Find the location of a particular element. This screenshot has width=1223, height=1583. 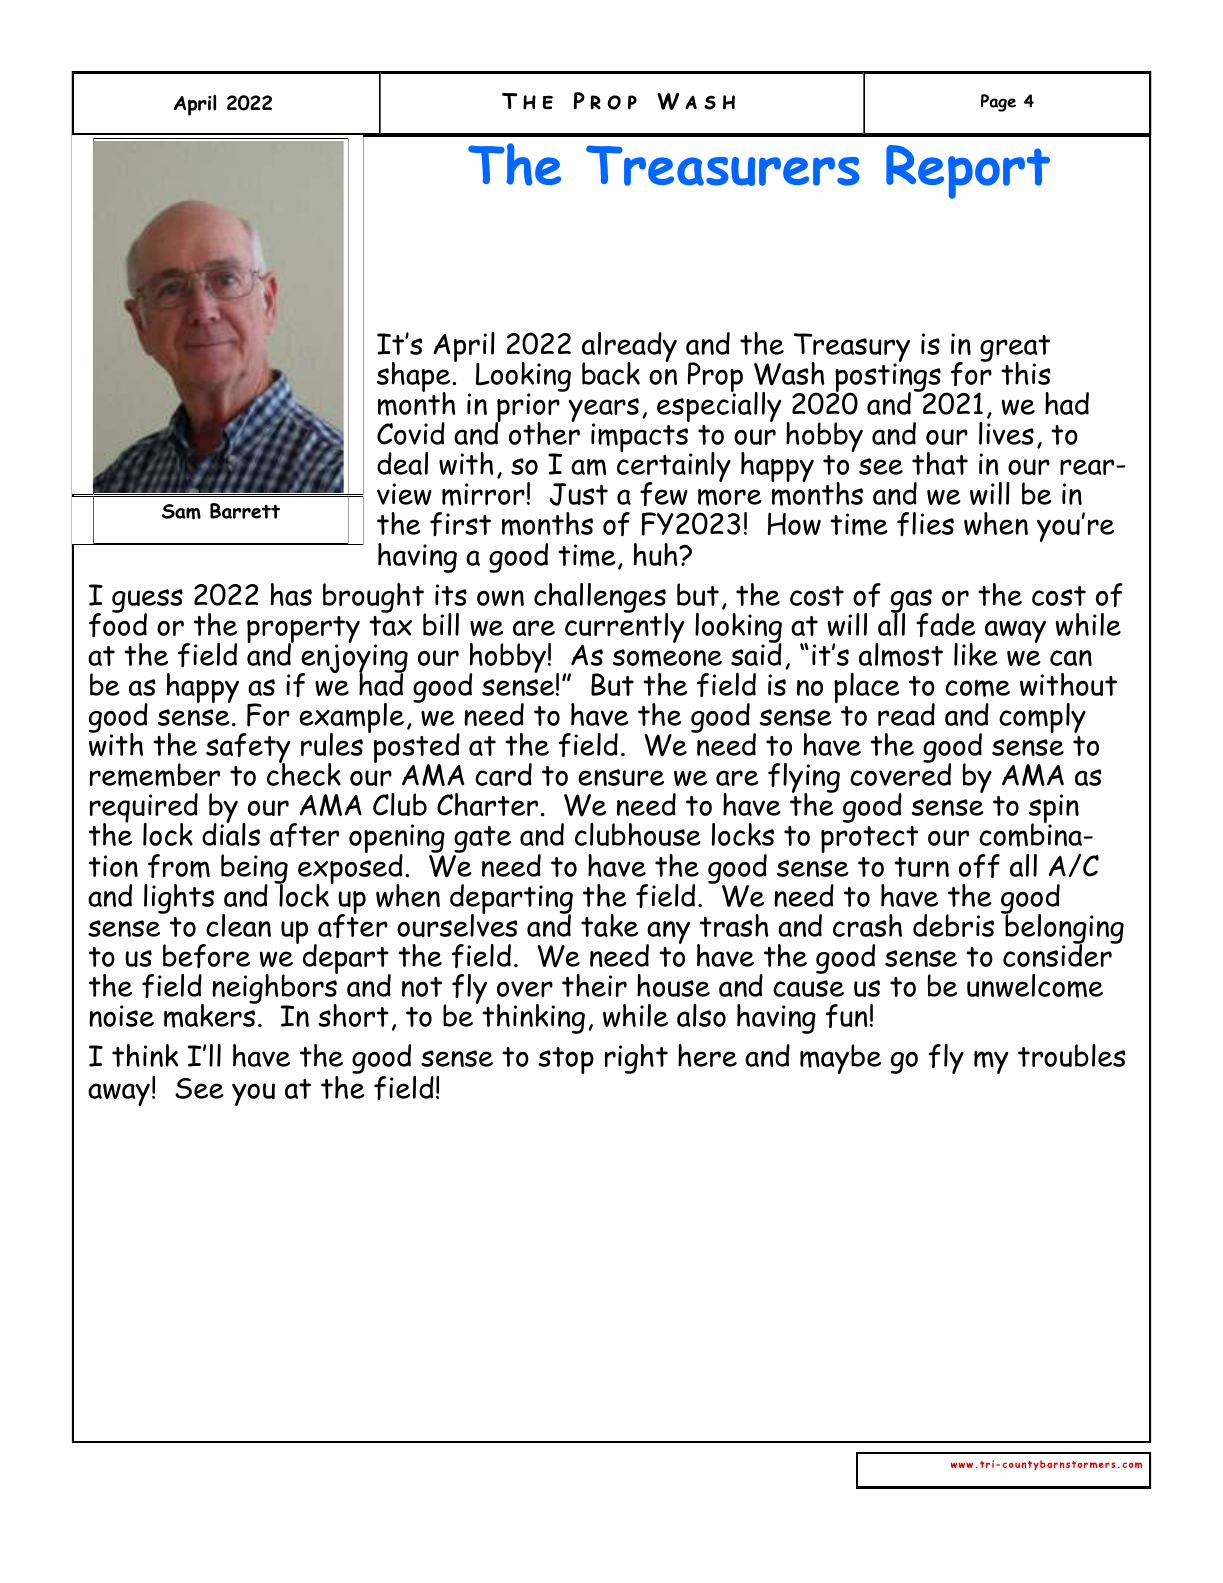

great is located at coordinates (1015, 350).
